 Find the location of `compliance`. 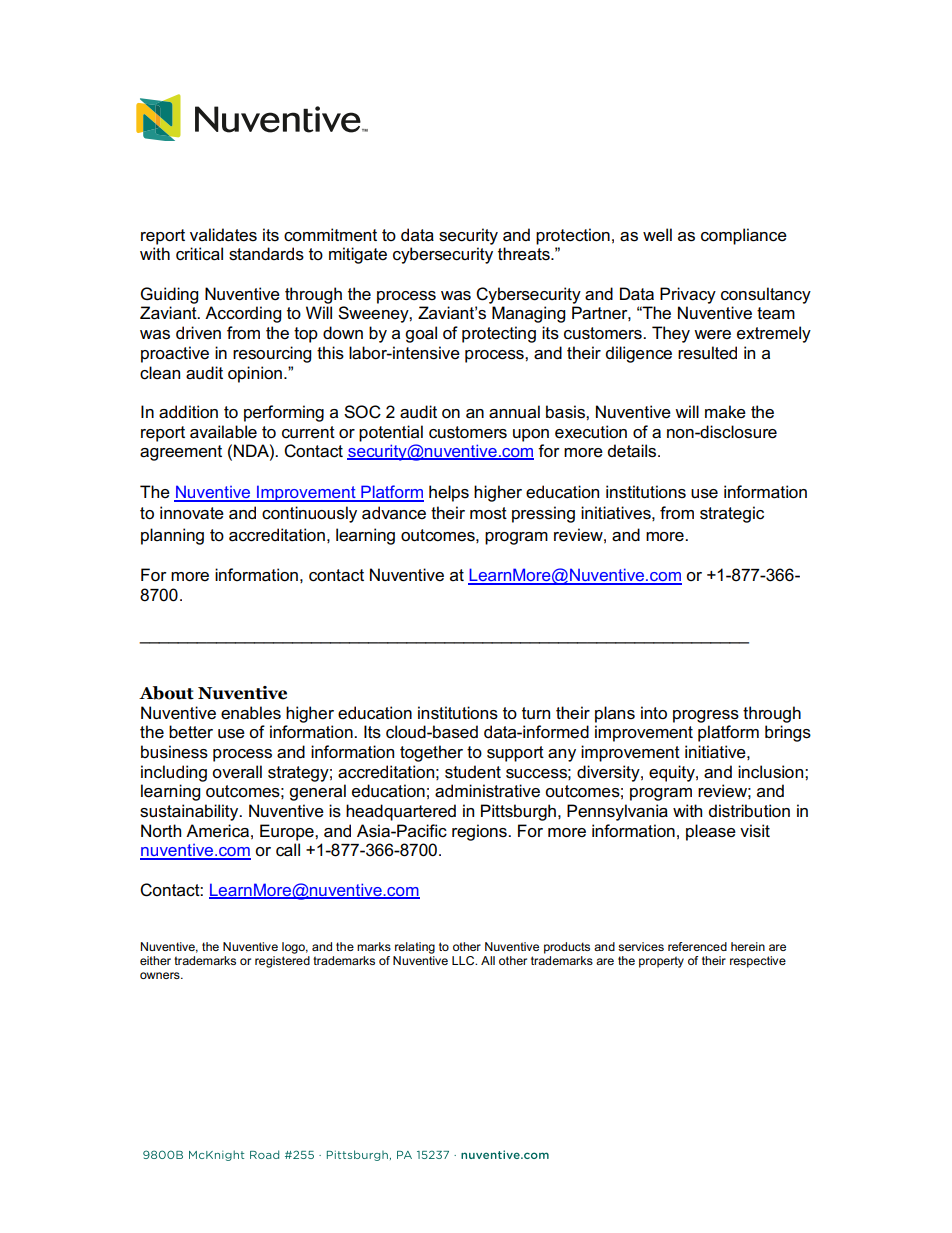

compliance is located at coordinates (744, 236).
